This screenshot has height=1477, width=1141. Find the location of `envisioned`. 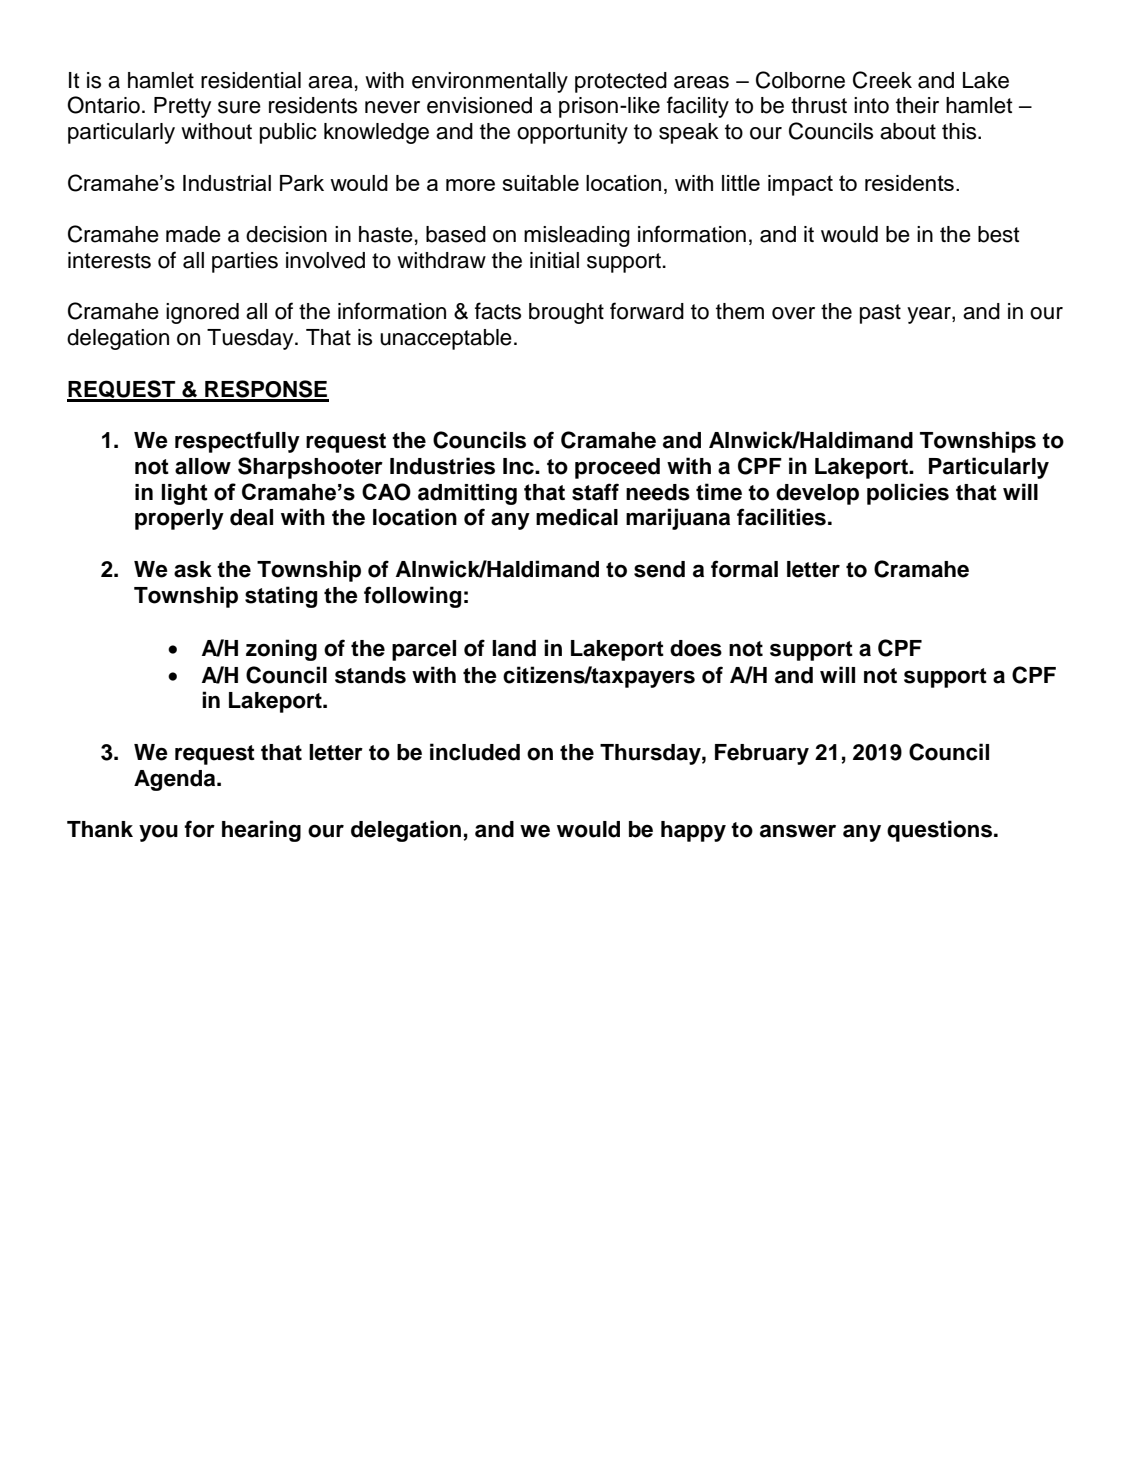

envisioned is located at coordinates (479, 105).
